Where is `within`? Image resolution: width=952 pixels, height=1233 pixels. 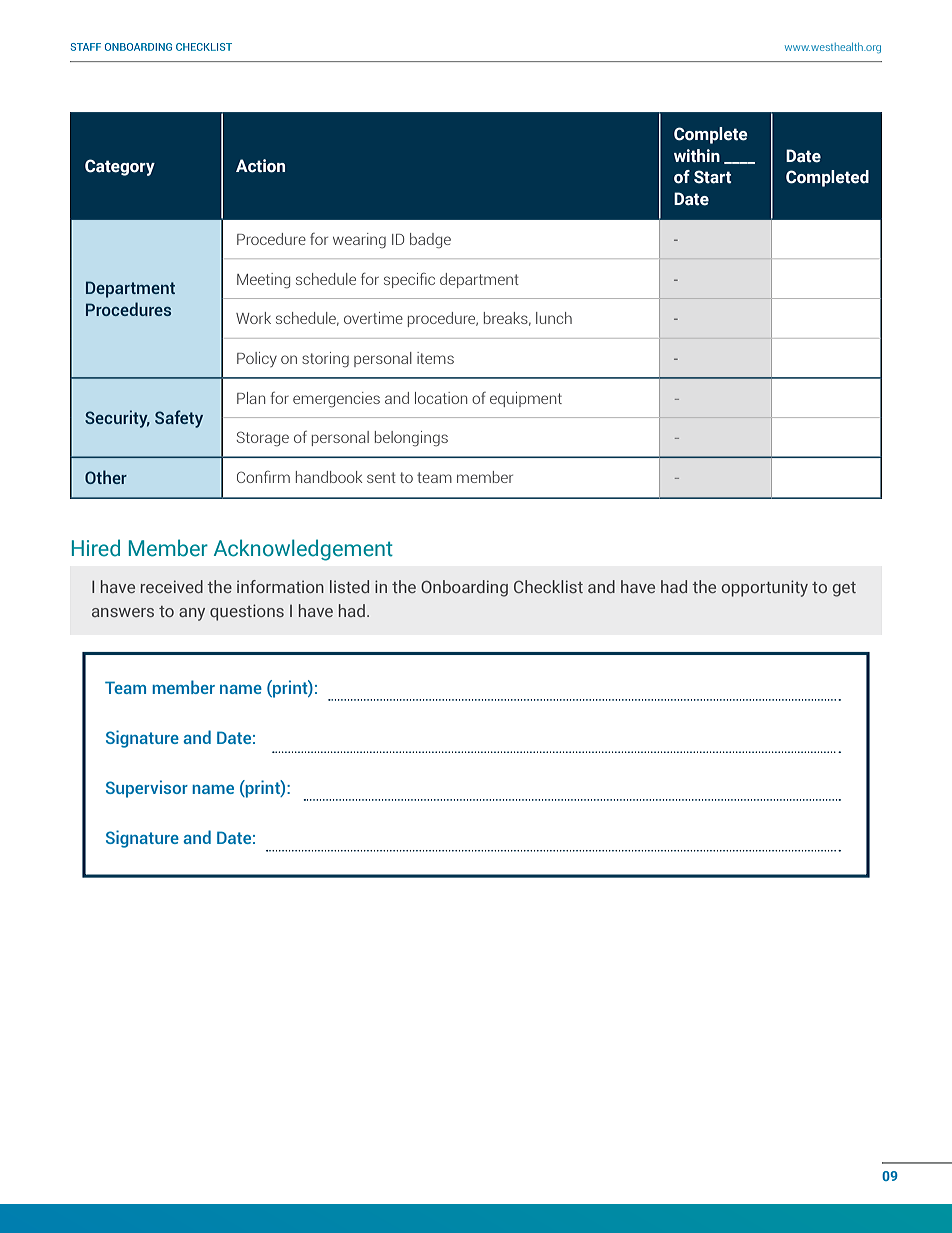 within is located at coordinates (697, 156).
